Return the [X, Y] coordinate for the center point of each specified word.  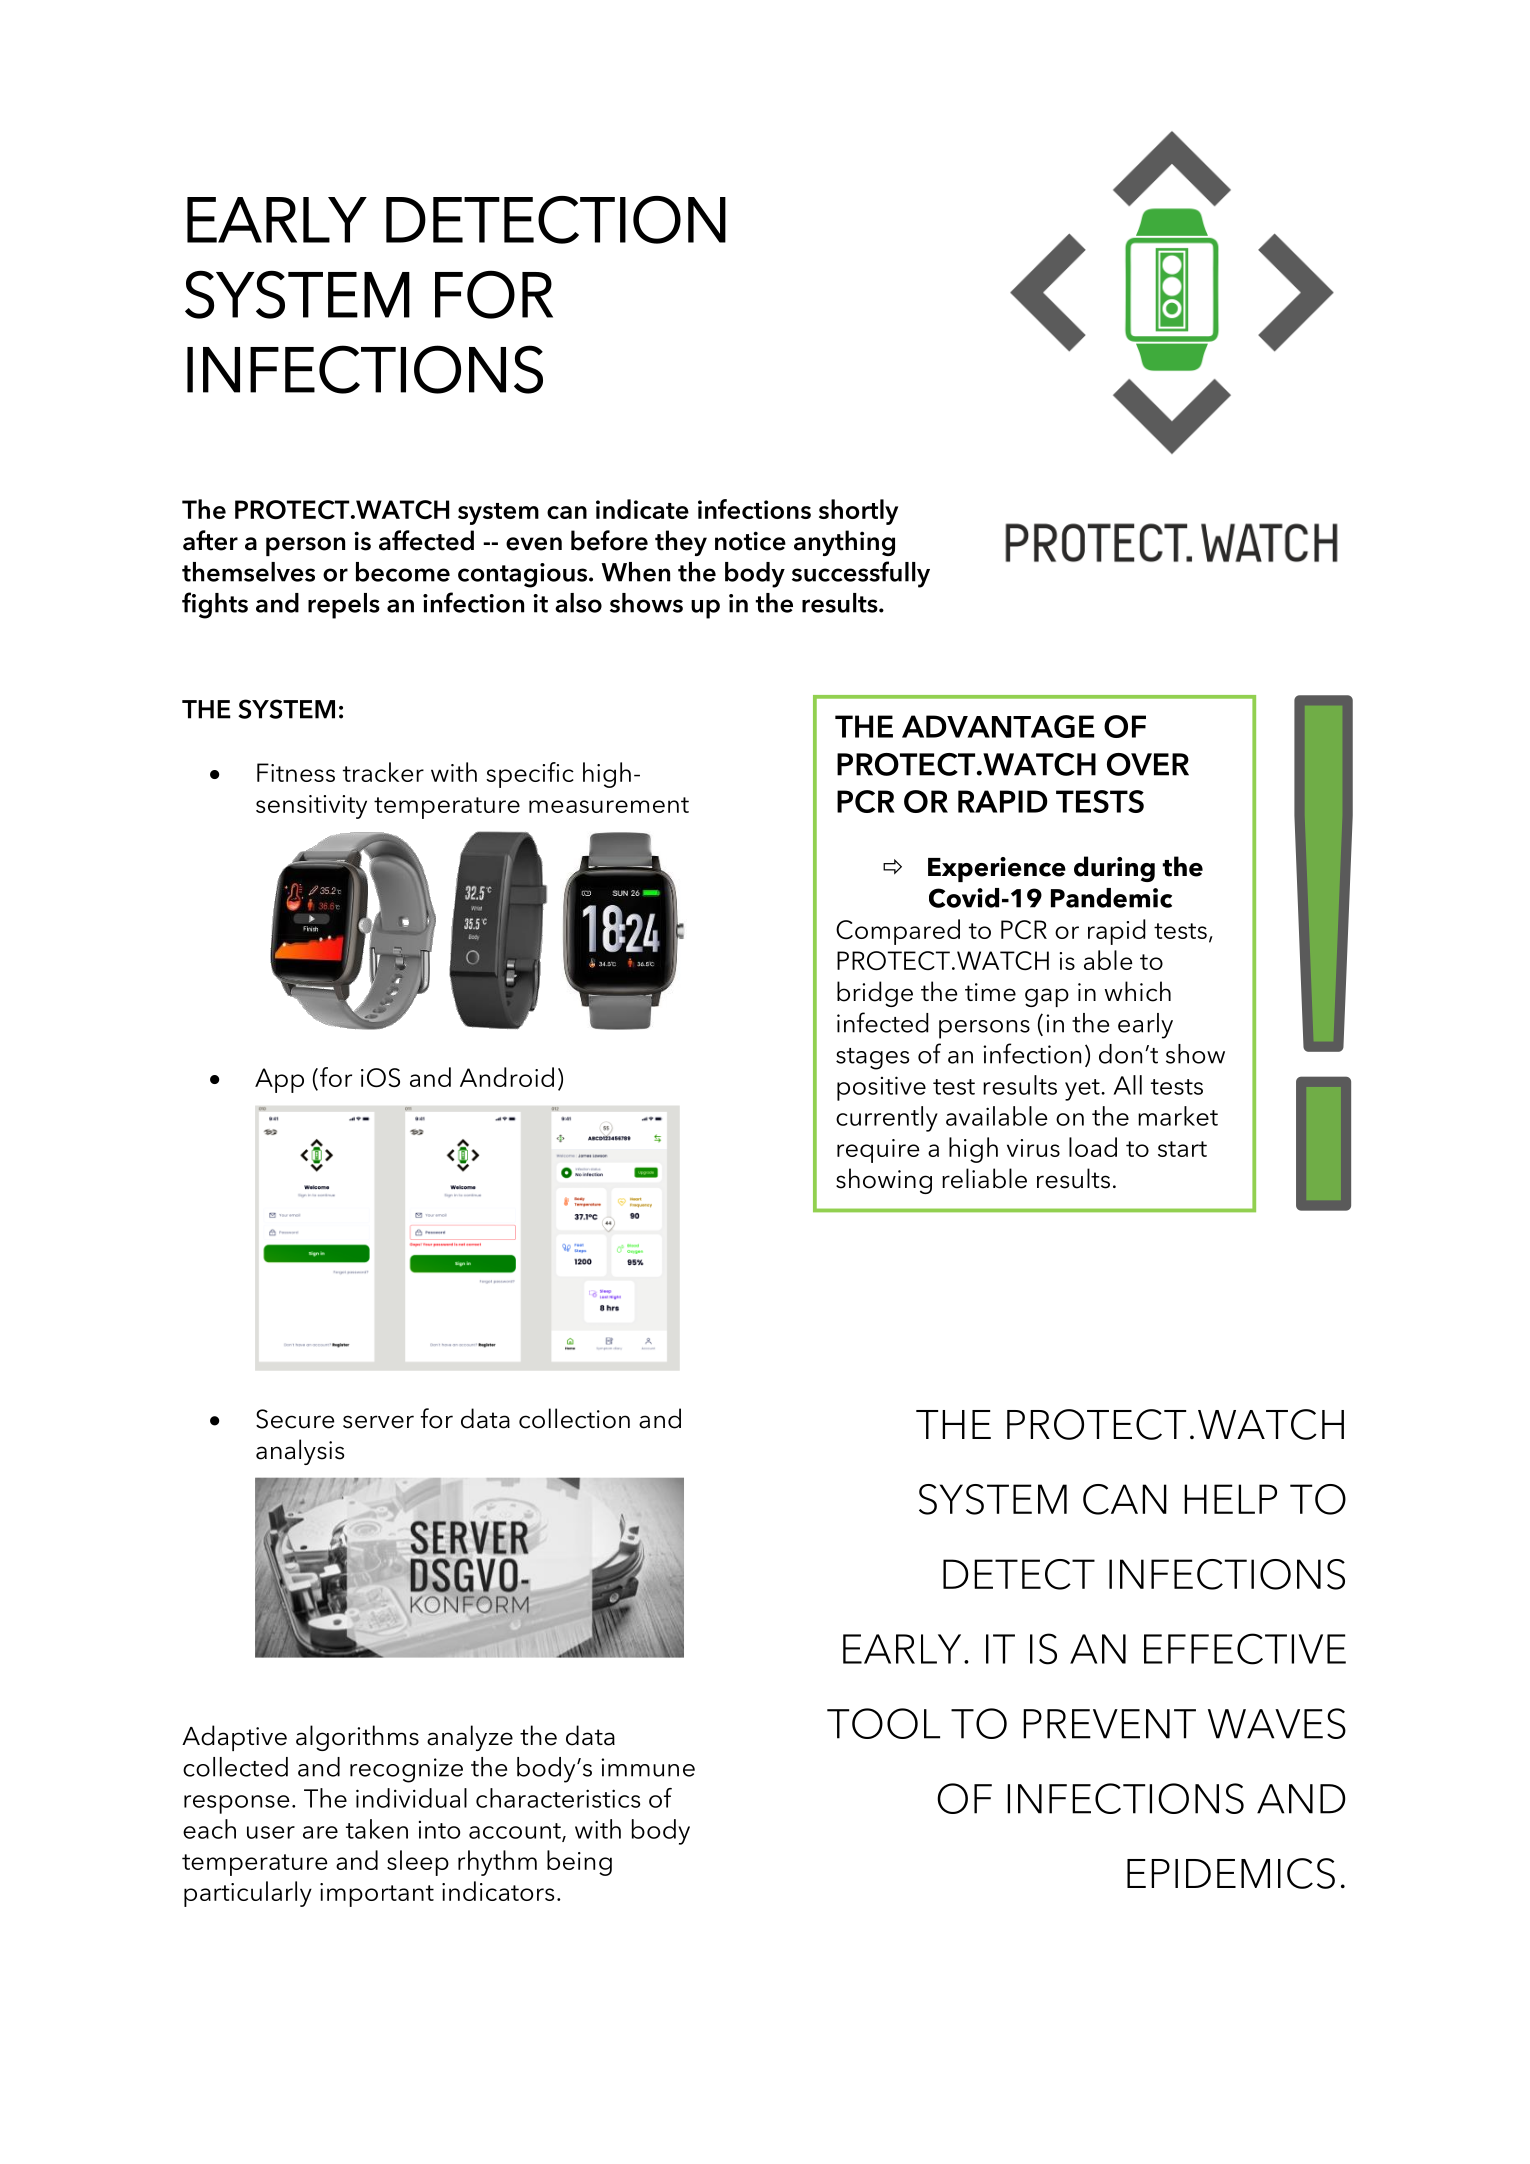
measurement [609, 805]
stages [872, 1059]
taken [377, 1829]
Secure [295, 1419]
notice [750, 541]
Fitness [296, 772]
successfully [861, 574]
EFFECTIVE [1245, 1649]
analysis [300, 1452]
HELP [1230, 1499]
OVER [1148, 764]
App [279, 1080]
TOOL [883, 1723]
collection [574, 1418]
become [403, 572]
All [1127, 1085]
